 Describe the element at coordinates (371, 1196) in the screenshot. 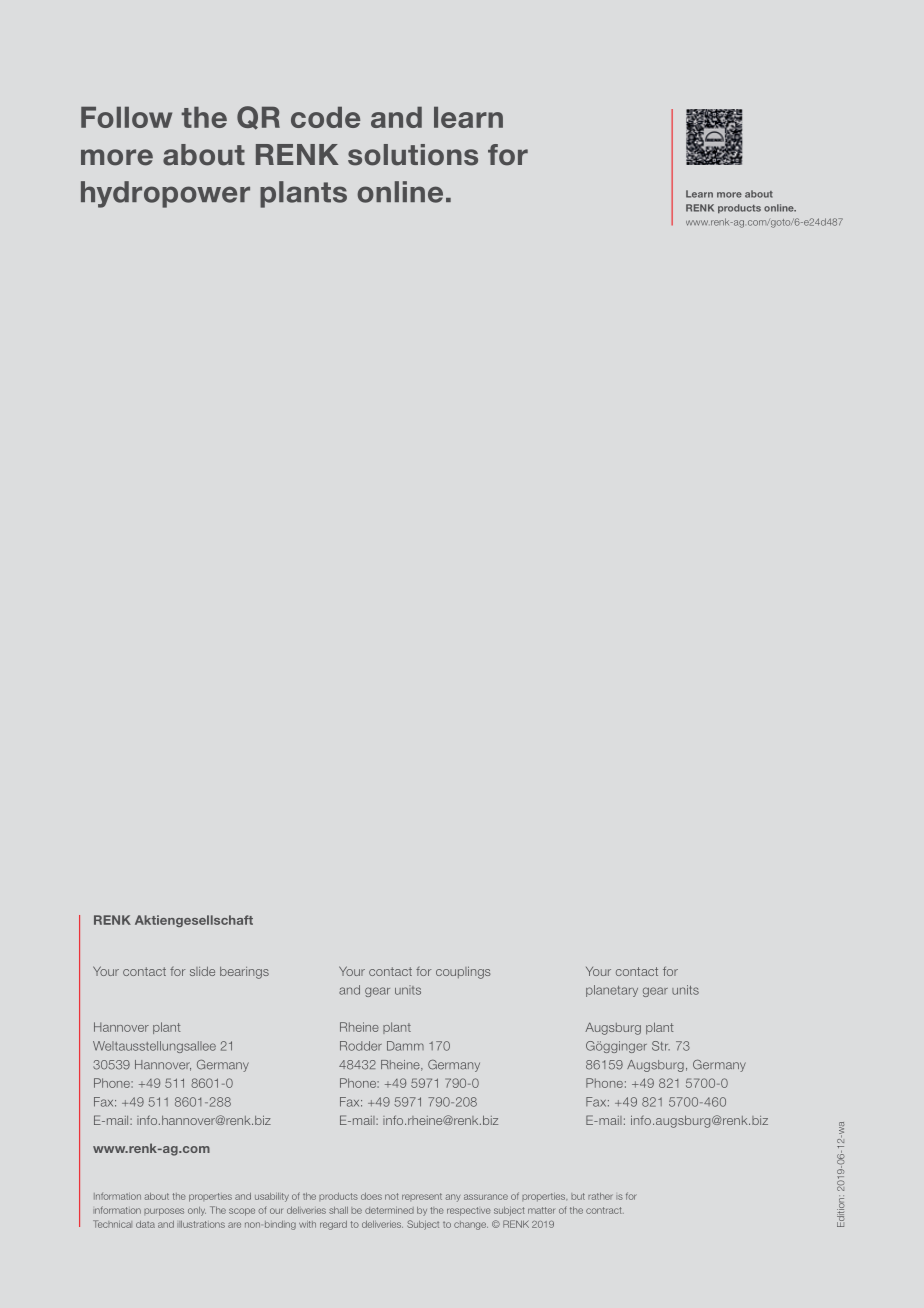

I see `does` at that location.
